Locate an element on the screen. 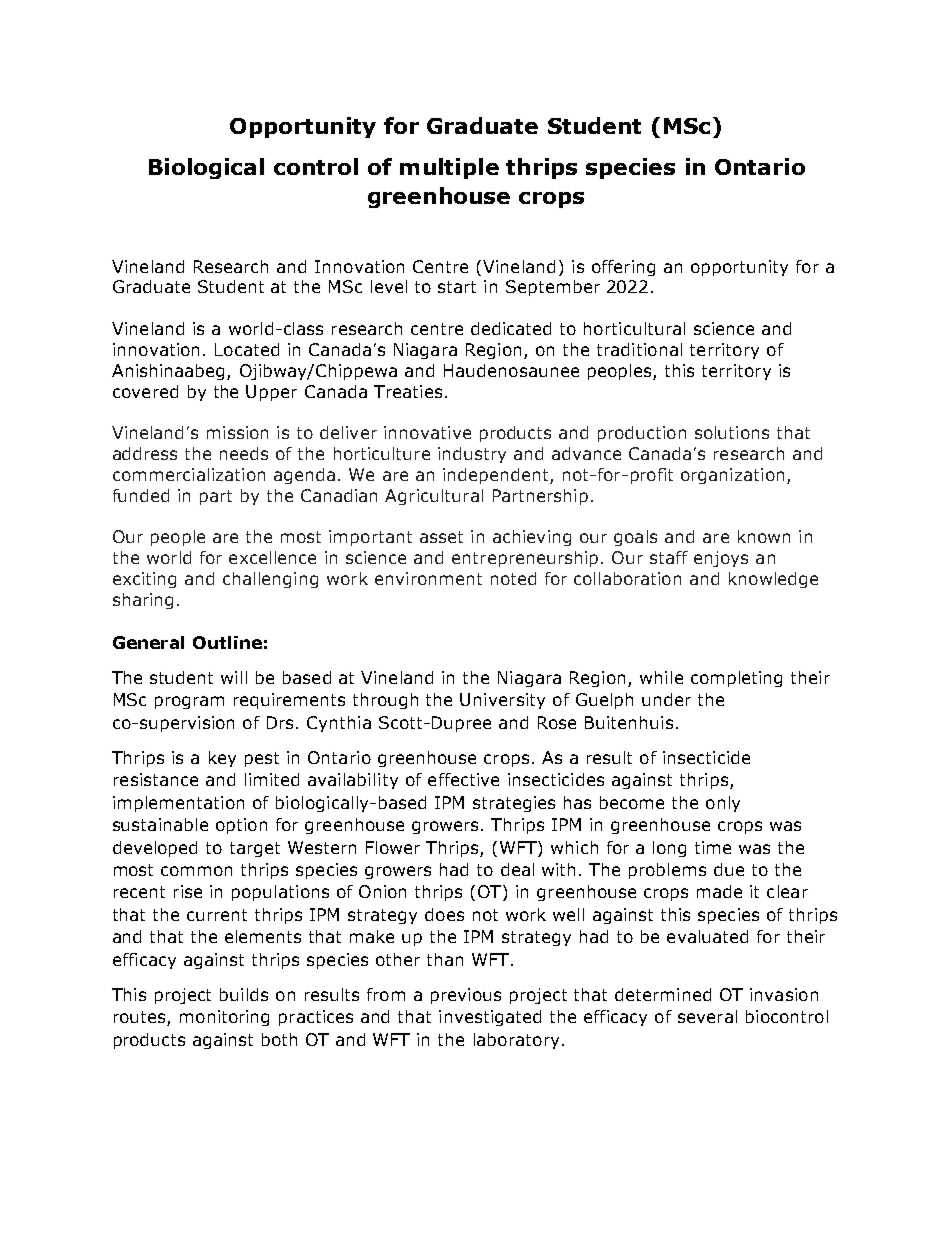  level is located at coordinates (389, 286).
